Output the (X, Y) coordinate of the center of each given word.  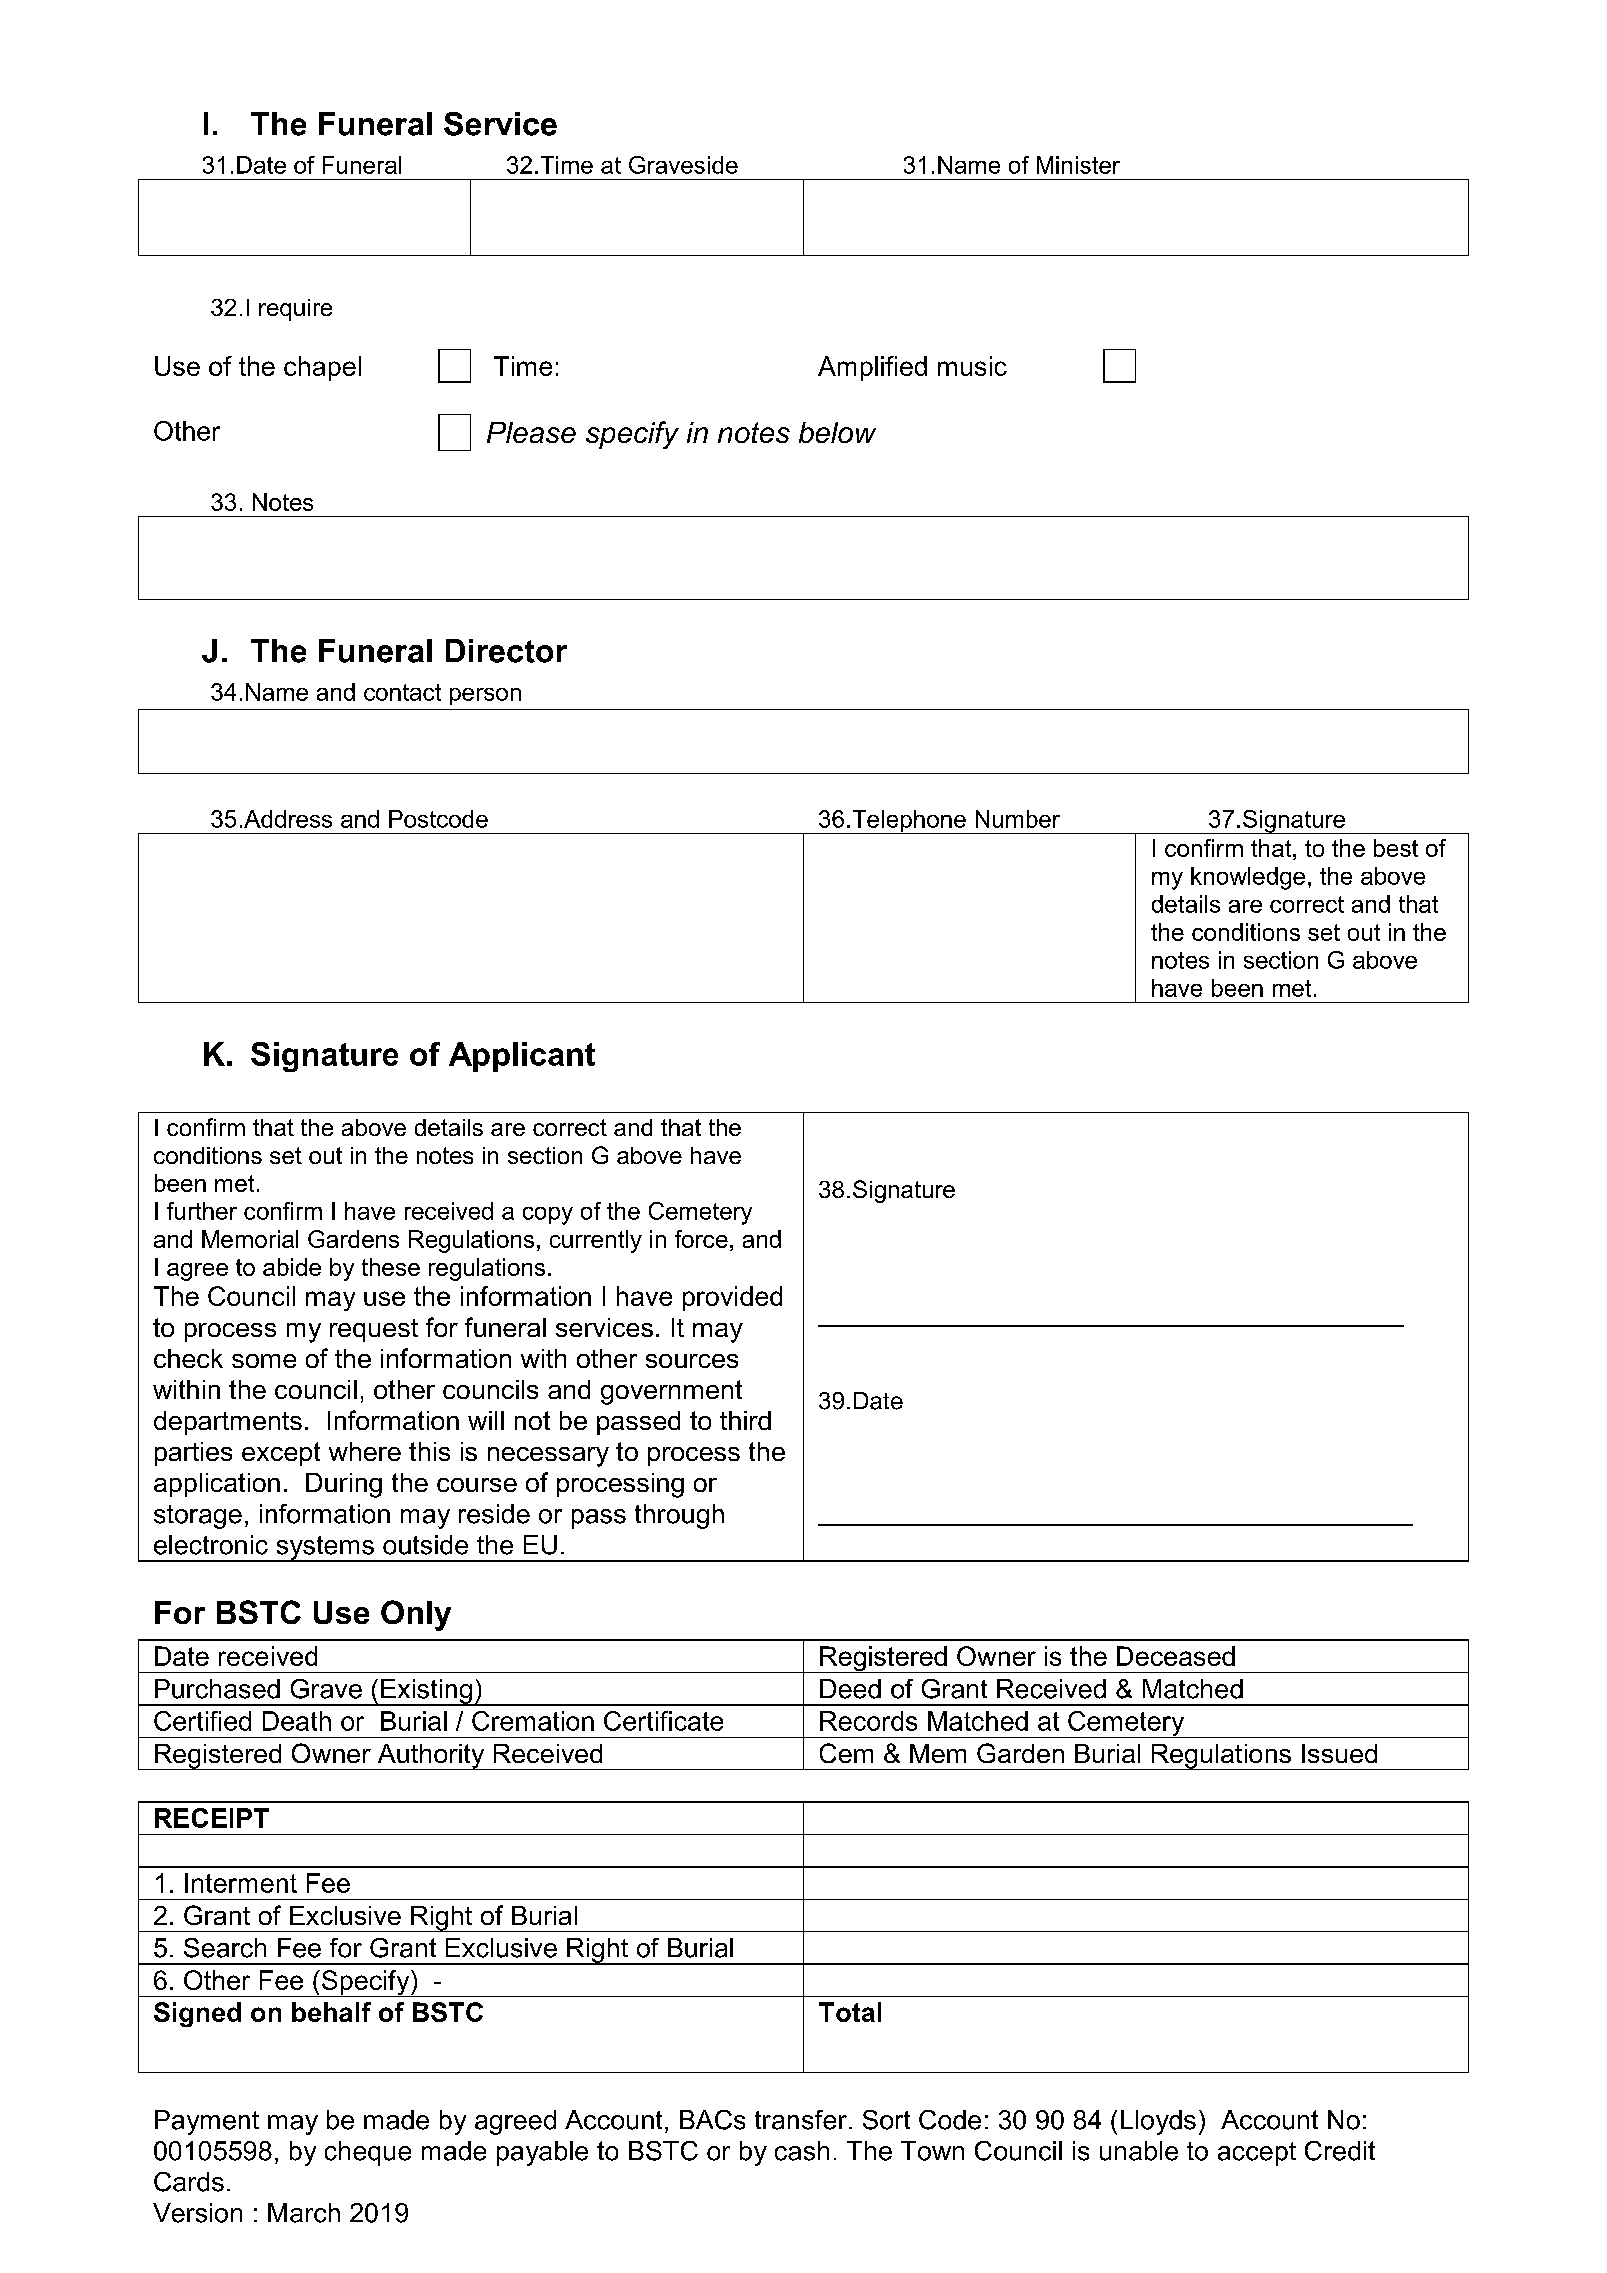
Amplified (872, 368)
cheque (368, 2153)
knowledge (1248, 878)
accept (1257, 2154)
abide (292, 1267)
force (701, 1239)
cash (802, 2151)
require (295, 310)
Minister (1078, 165)
